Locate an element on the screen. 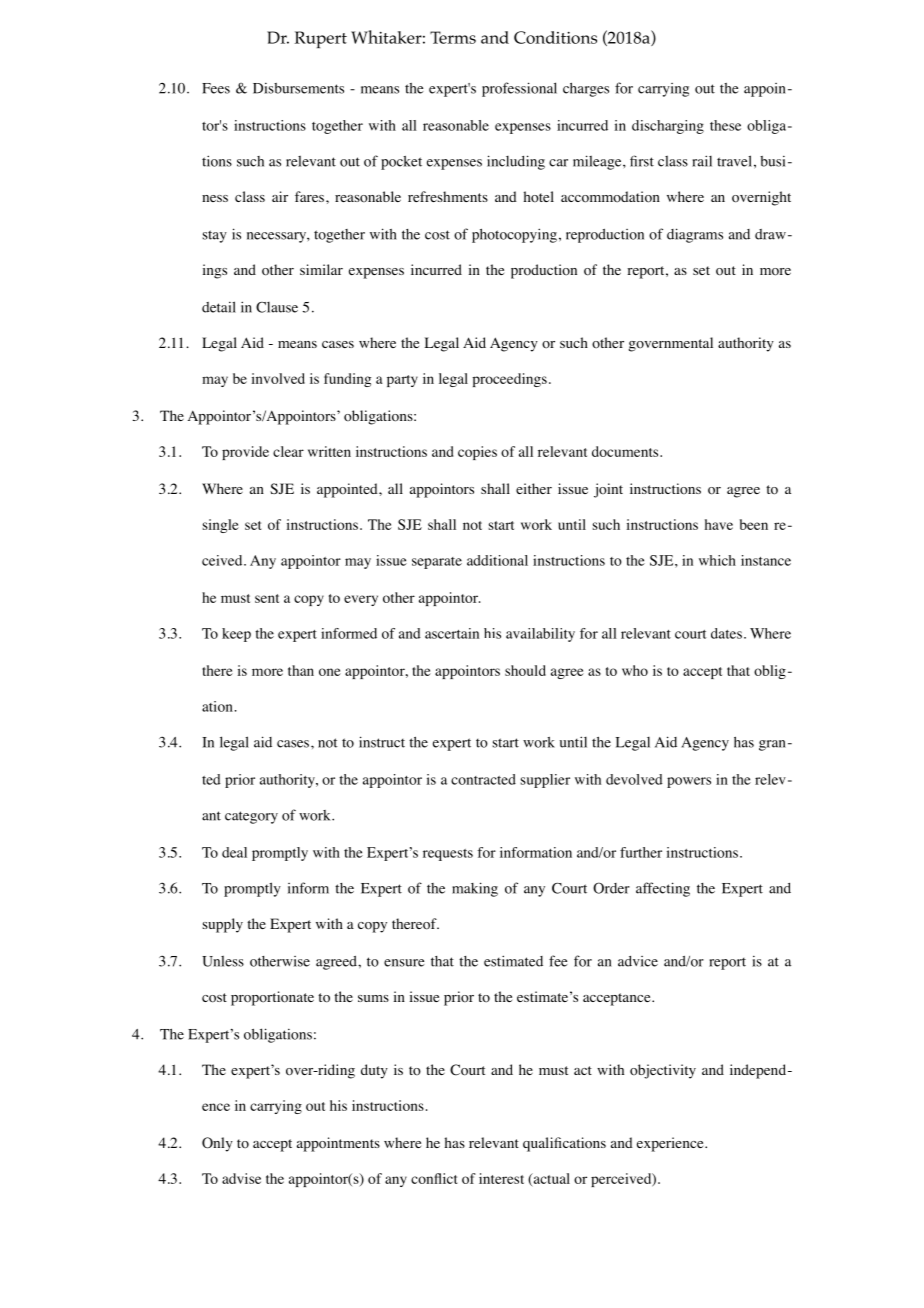 This screenshot has height=1308, width=924. ascertain is located at coordinates (452, 633).
